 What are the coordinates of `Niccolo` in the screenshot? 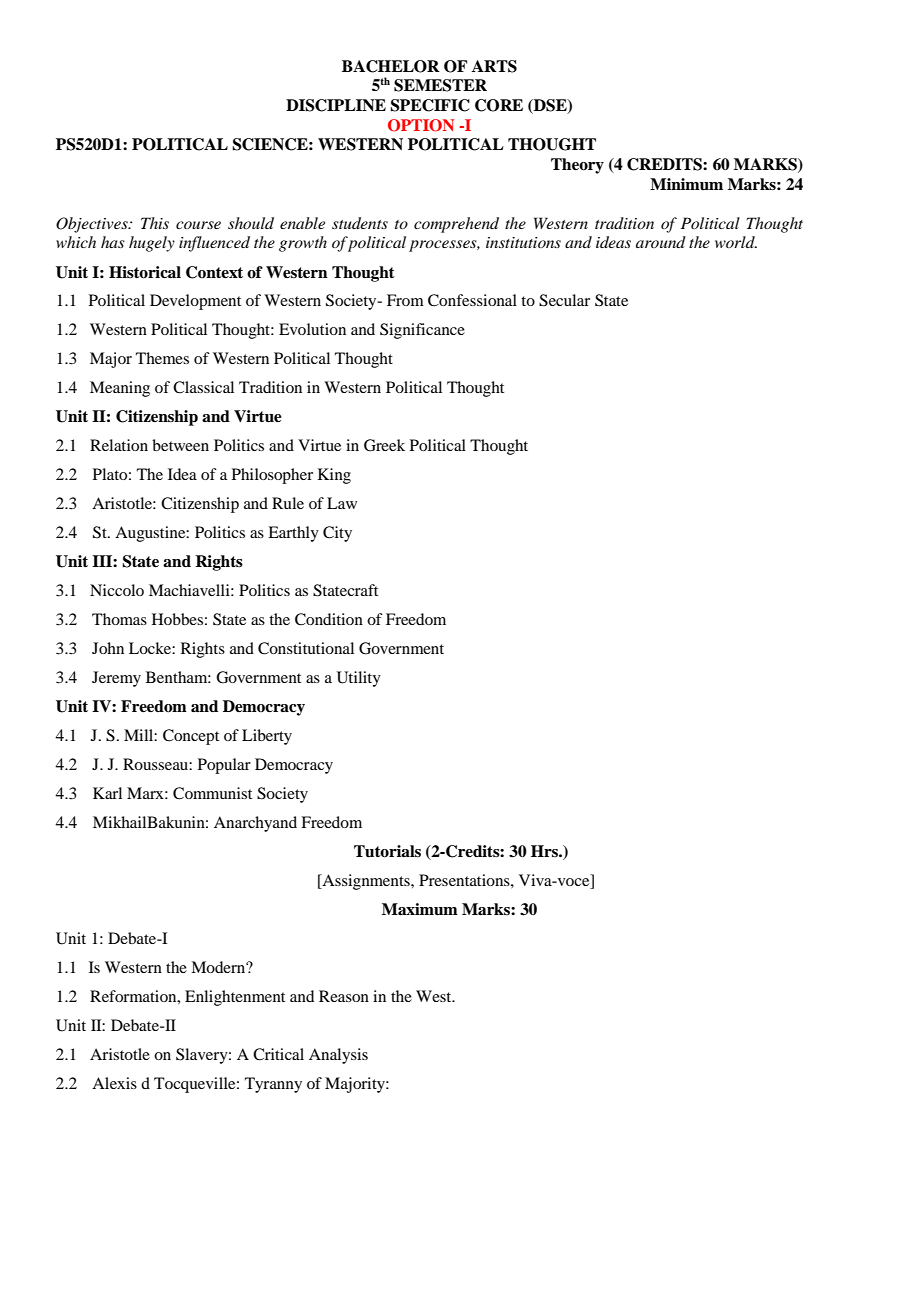 It's located at (117, 590).
